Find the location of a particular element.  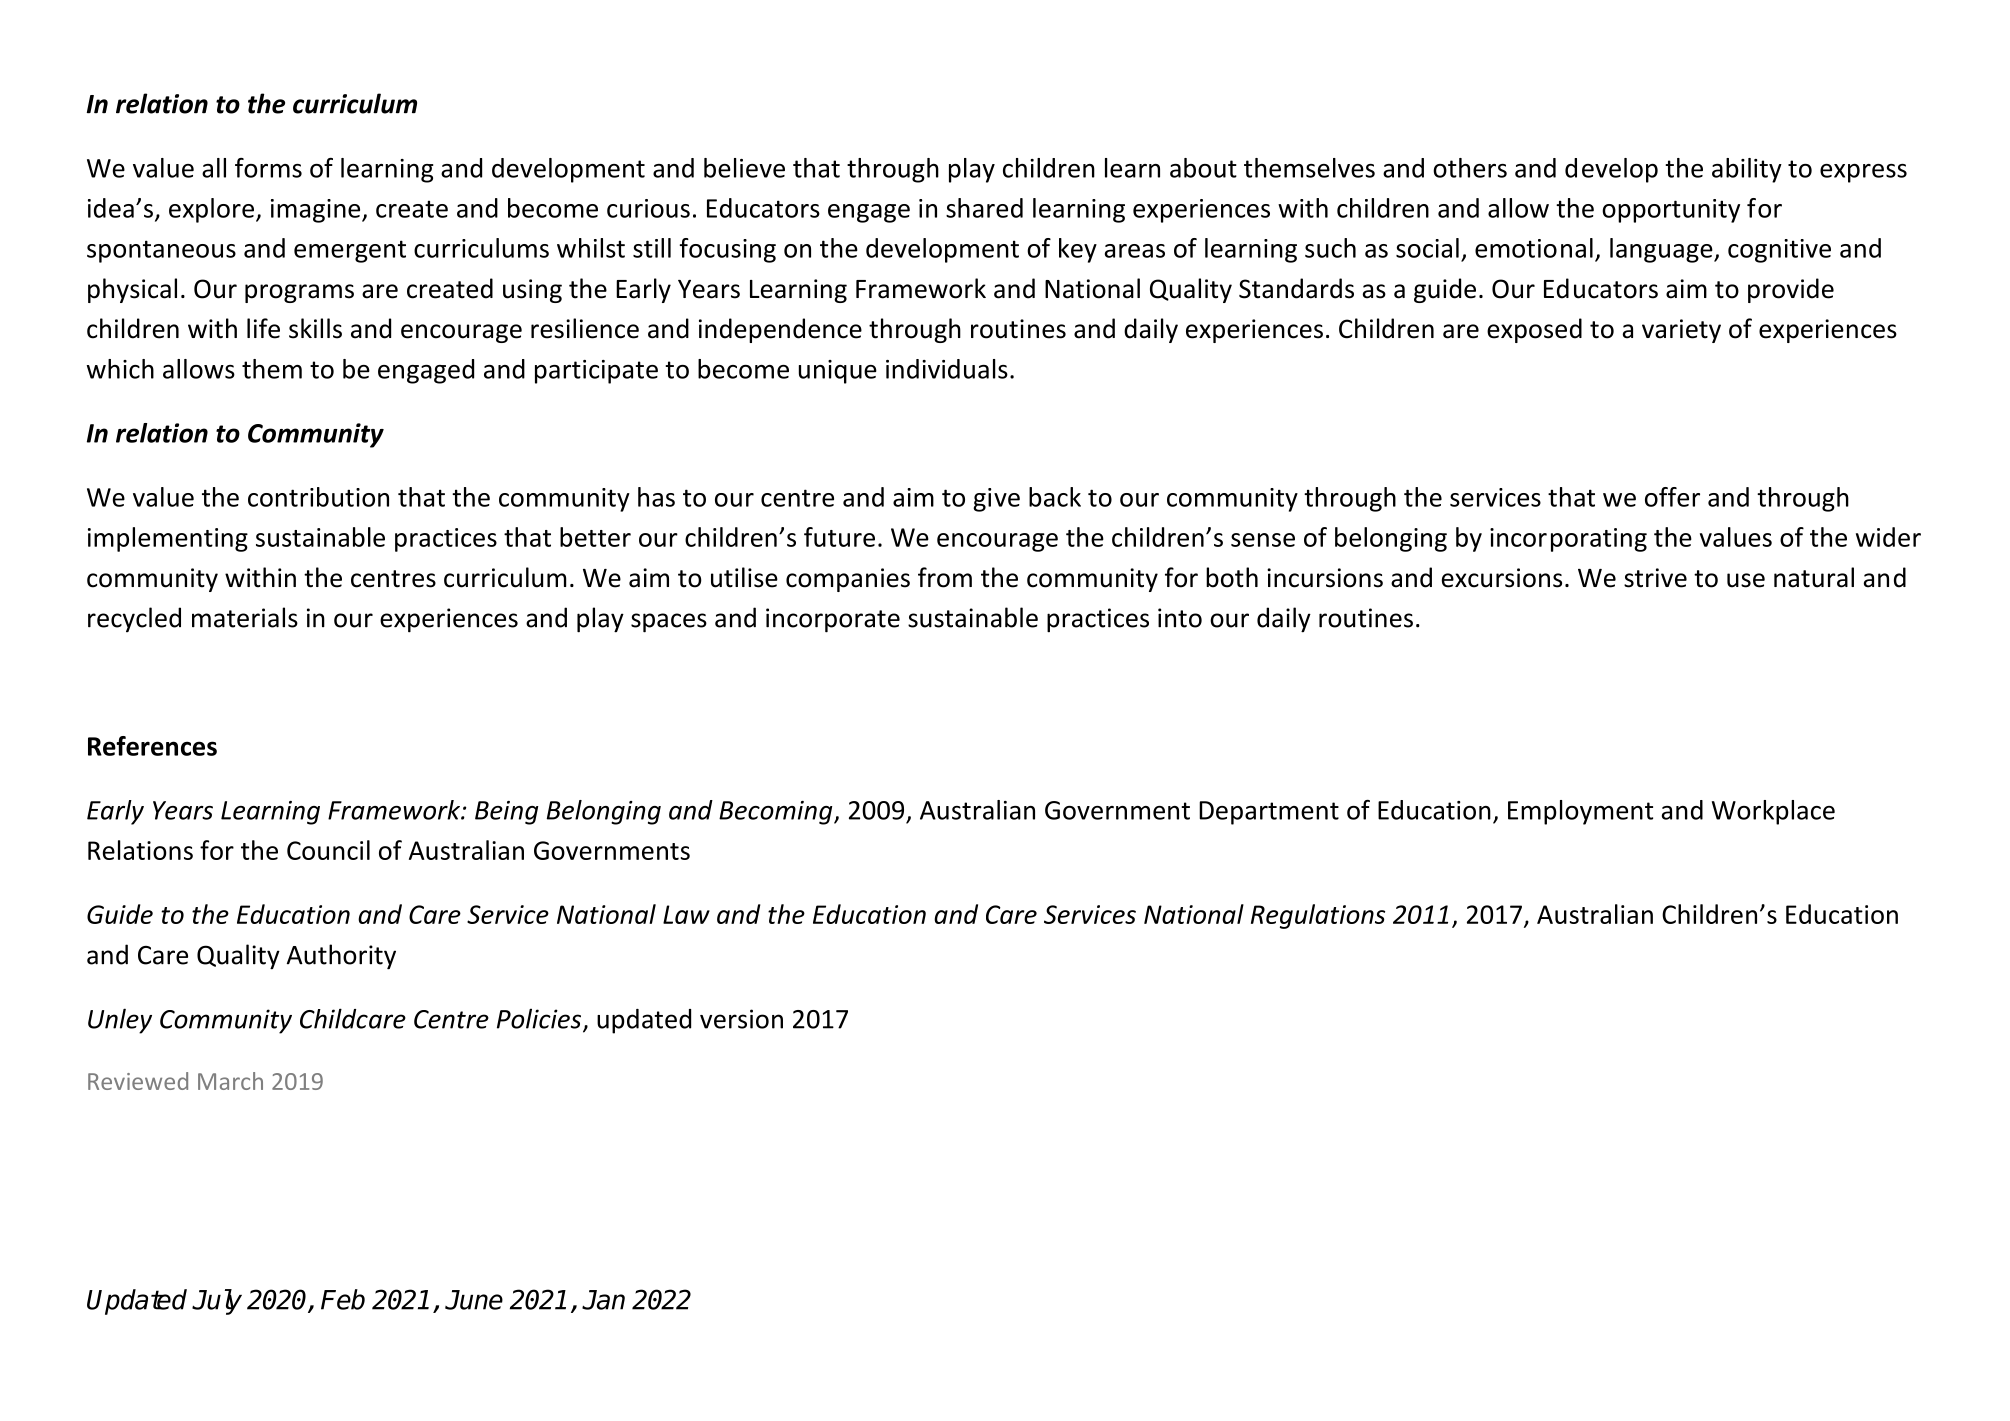

Authority is located at coordinates (341, 957).
